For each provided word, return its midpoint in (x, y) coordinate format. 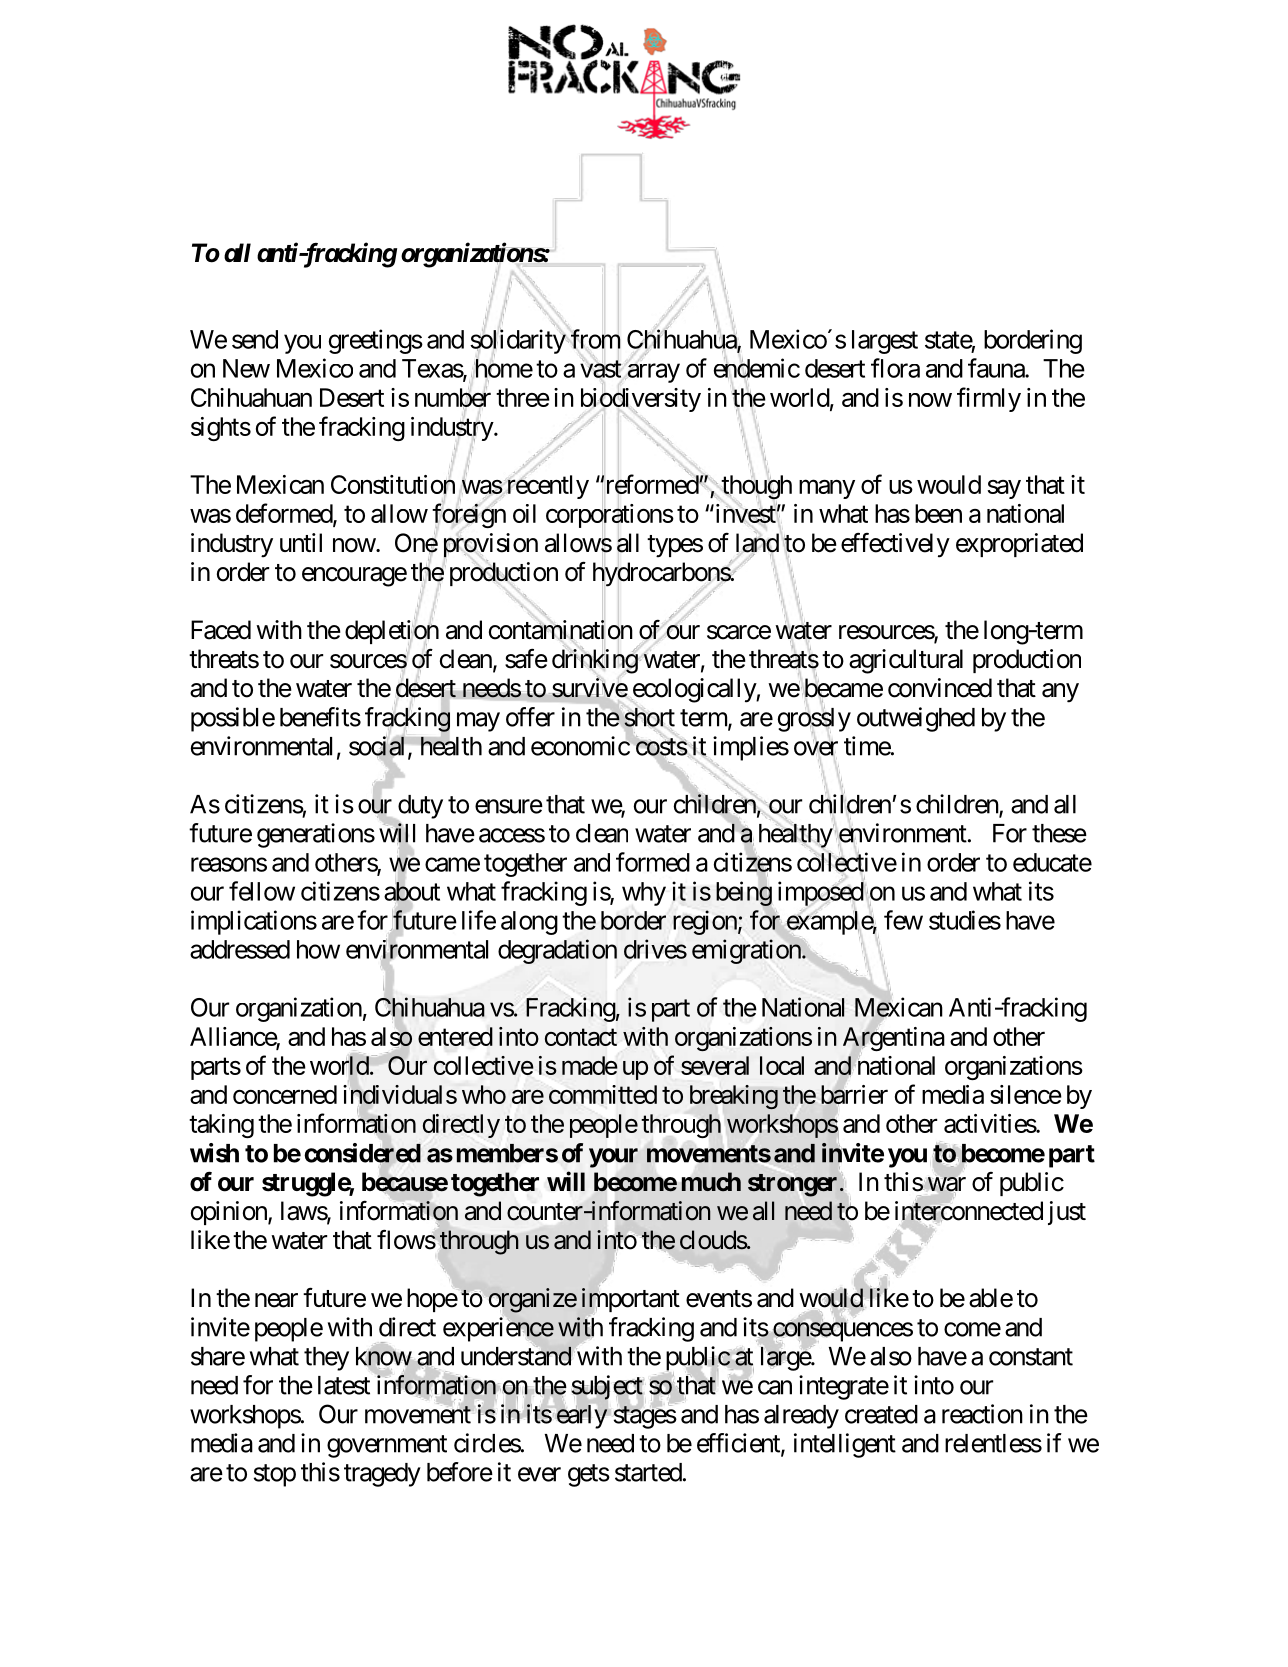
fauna (997, 368)
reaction (982, 1414)
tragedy (382, 1475)
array (652, 373)
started (648, 1472)
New (246, 368)
